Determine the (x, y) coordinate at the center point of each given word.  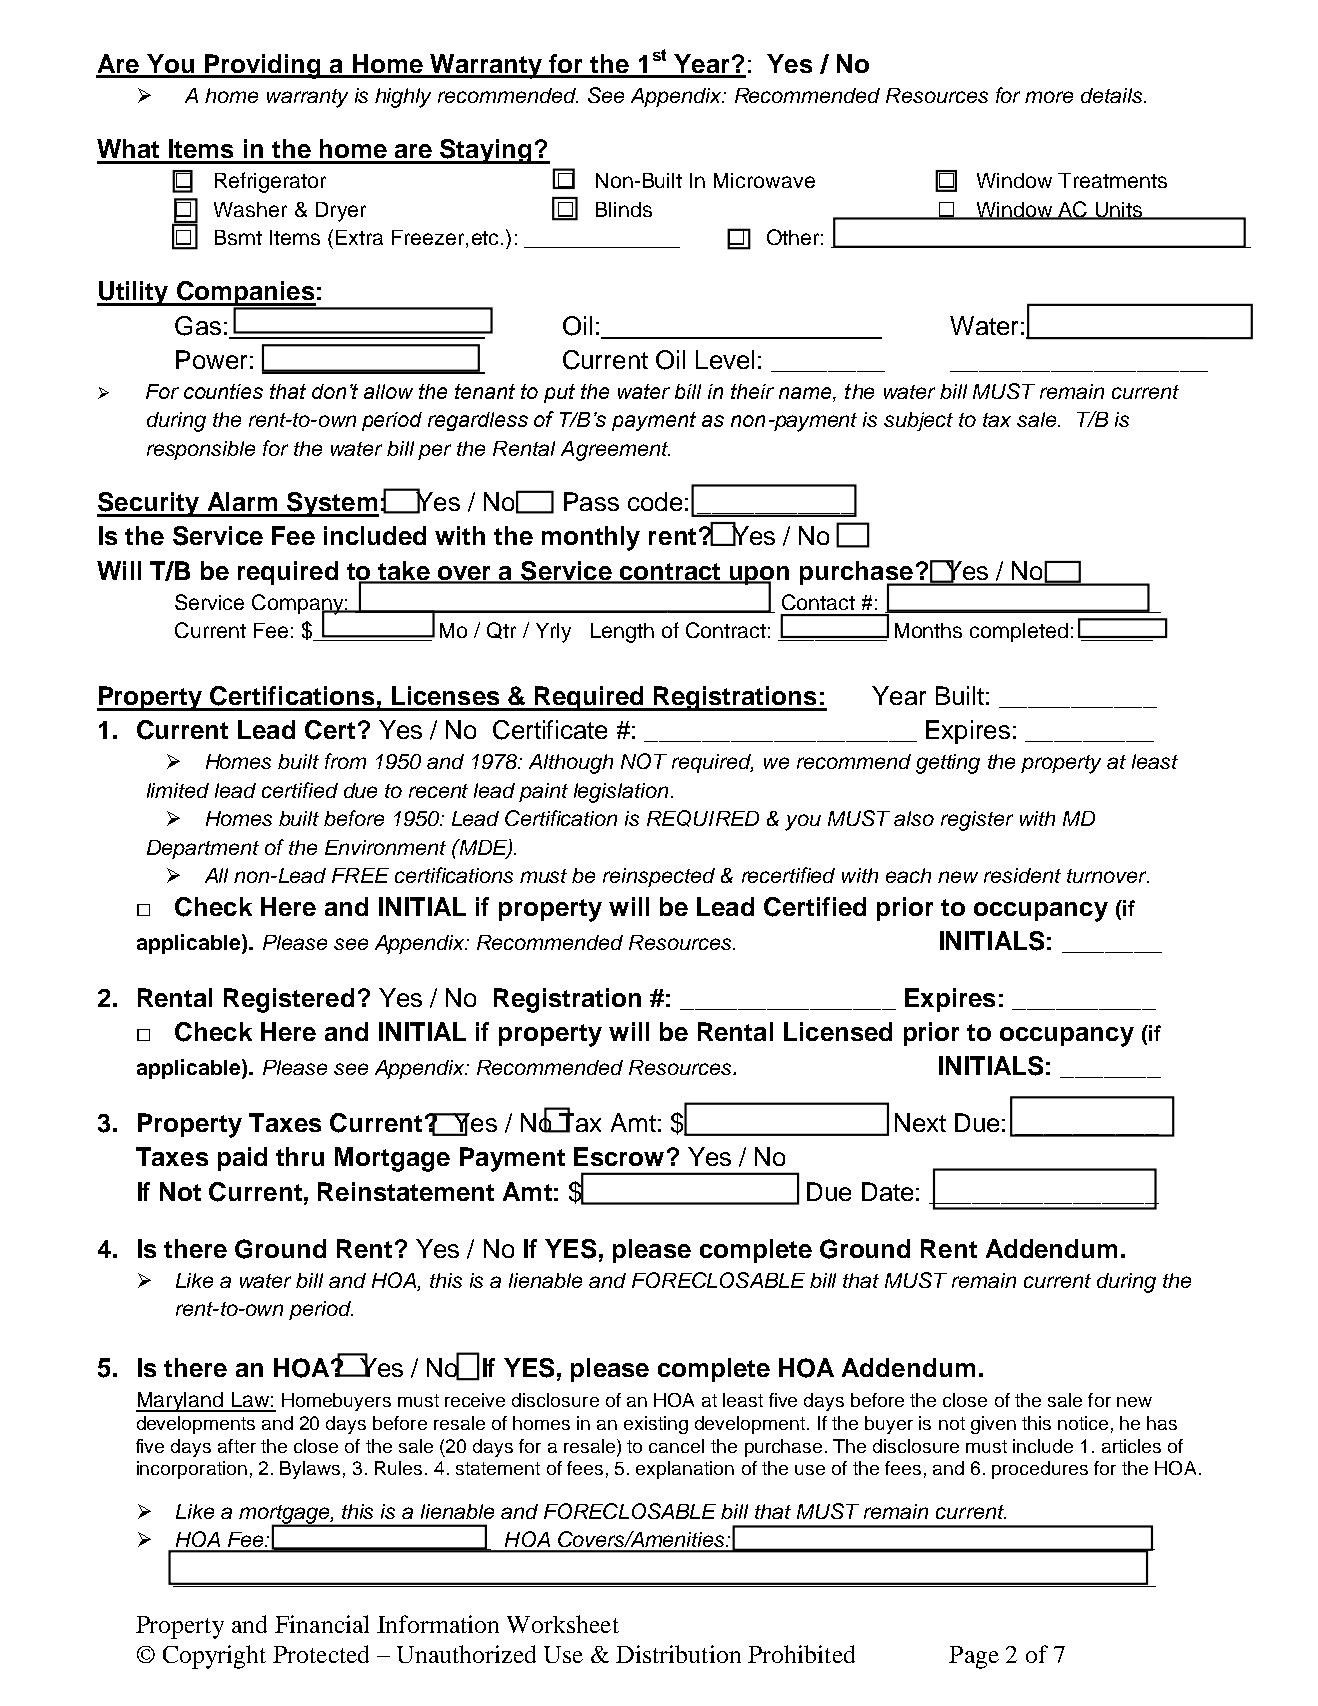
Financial (322, 1624)
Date (887, 1191)
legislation (621, 793)
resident (1022, 875)
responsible (201, 450)
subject (918, 421)
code (655, 501)
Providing (262, 66)
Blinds (624, 209)
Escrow (619, 1156)
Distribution (678, 1654)
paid (242, 1159)
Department (203, 849)
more (1049, 97)
